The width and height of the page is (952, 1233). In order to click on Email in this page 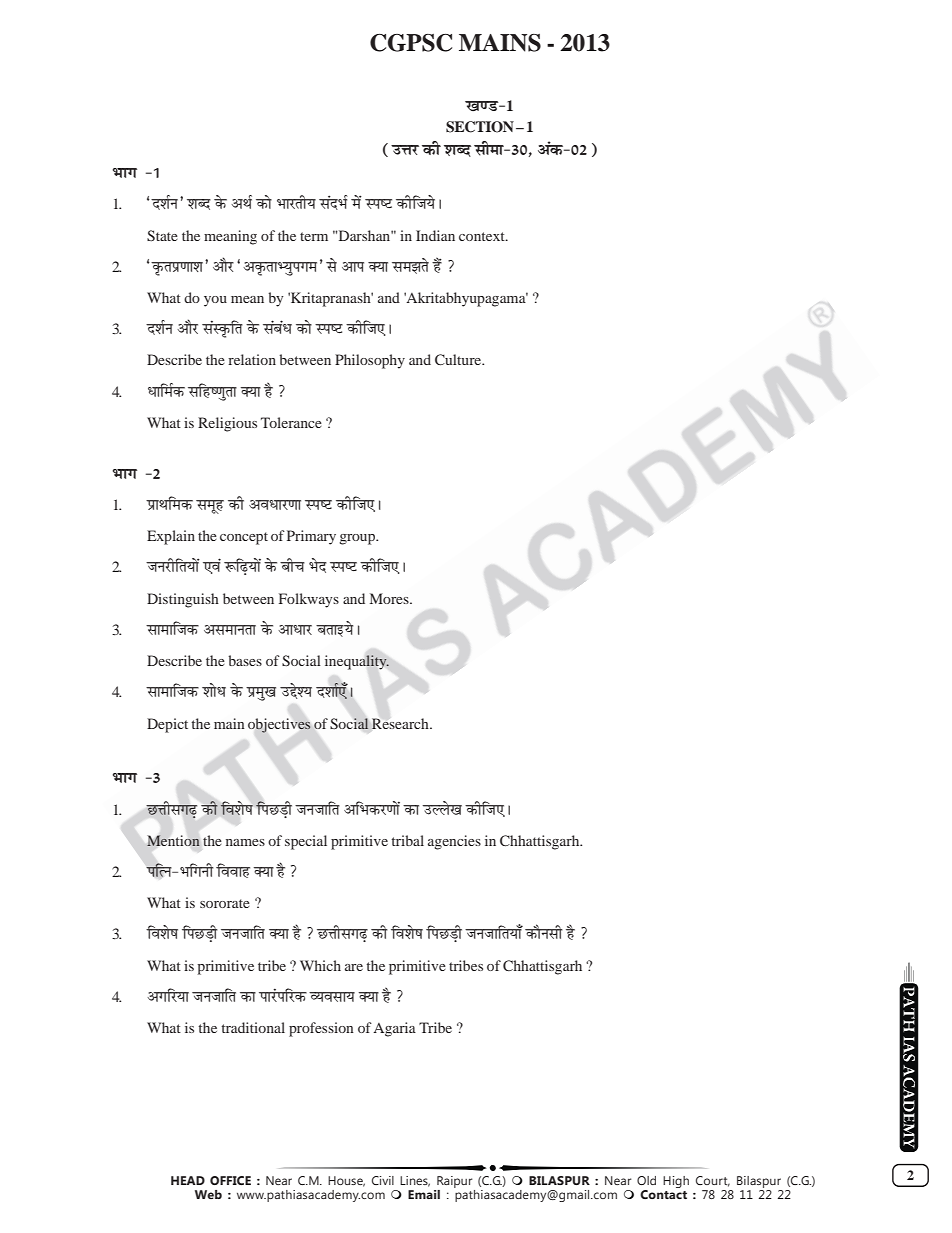, I will do `click(424, 1194)`.
